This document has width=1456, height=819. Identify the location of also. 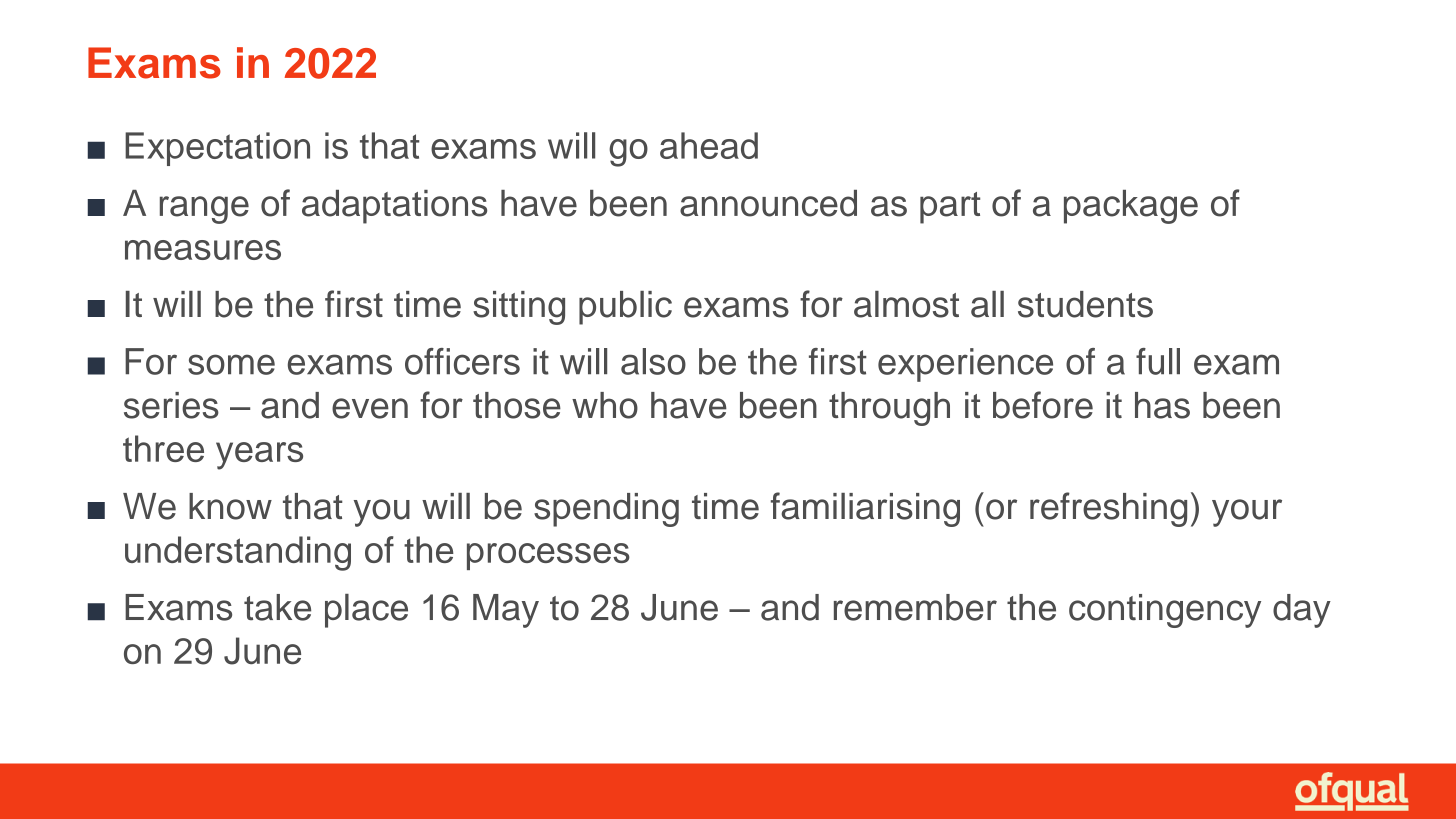
(653, 361).
